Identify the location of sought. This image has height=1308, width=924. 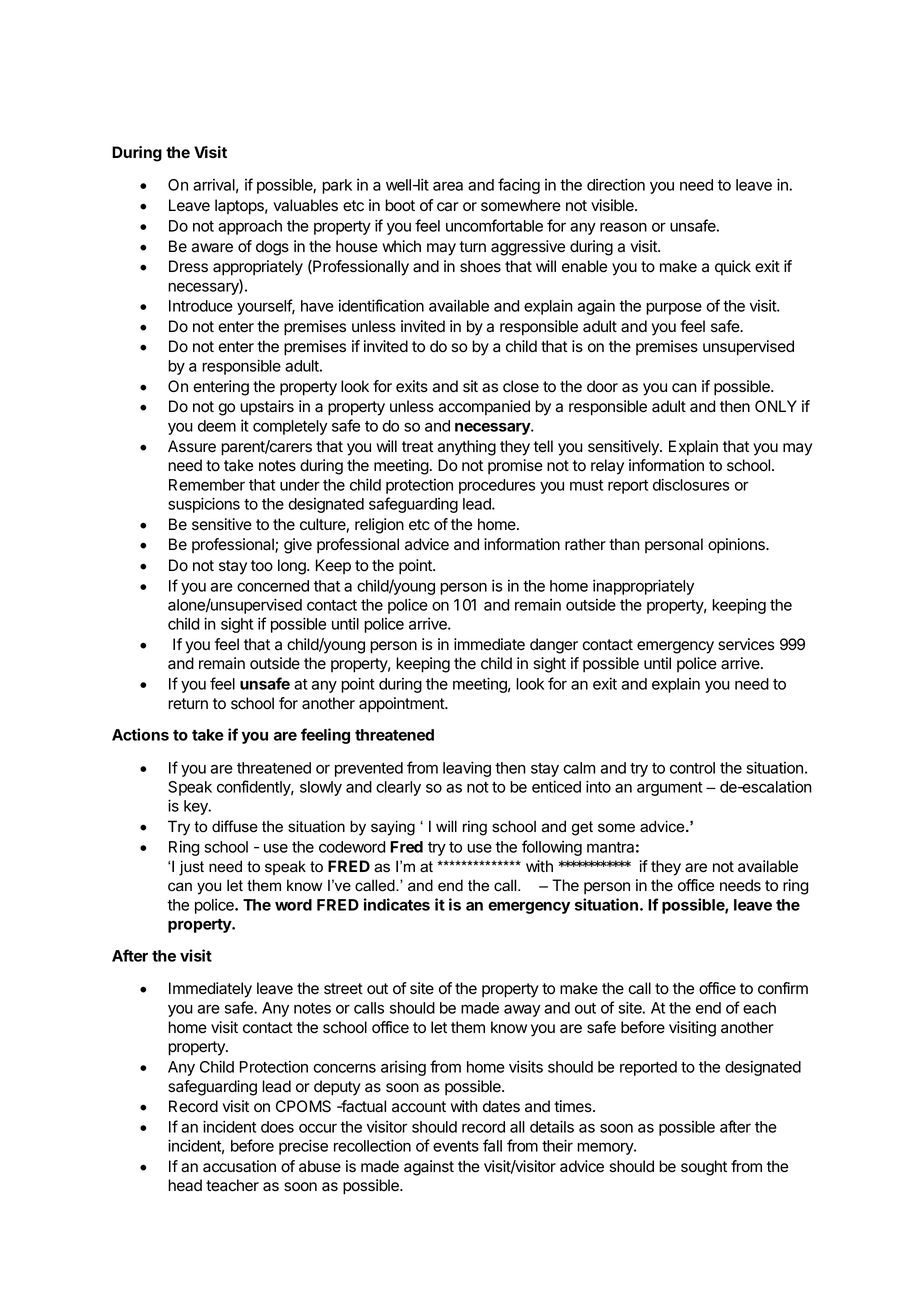
(704, 1168).
